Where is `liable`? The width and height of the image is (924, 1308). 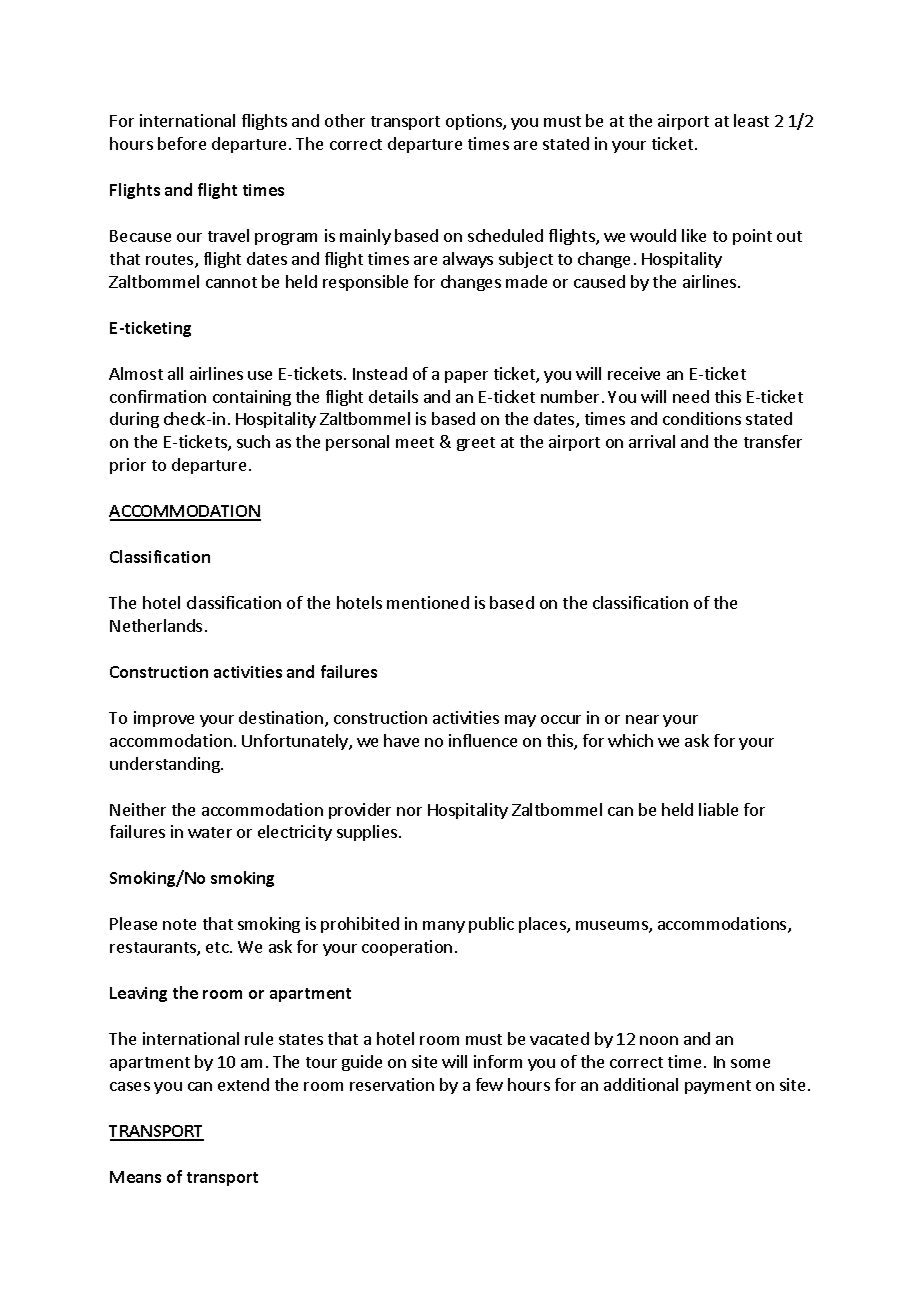
liable is located at coordinates (718, 809).
